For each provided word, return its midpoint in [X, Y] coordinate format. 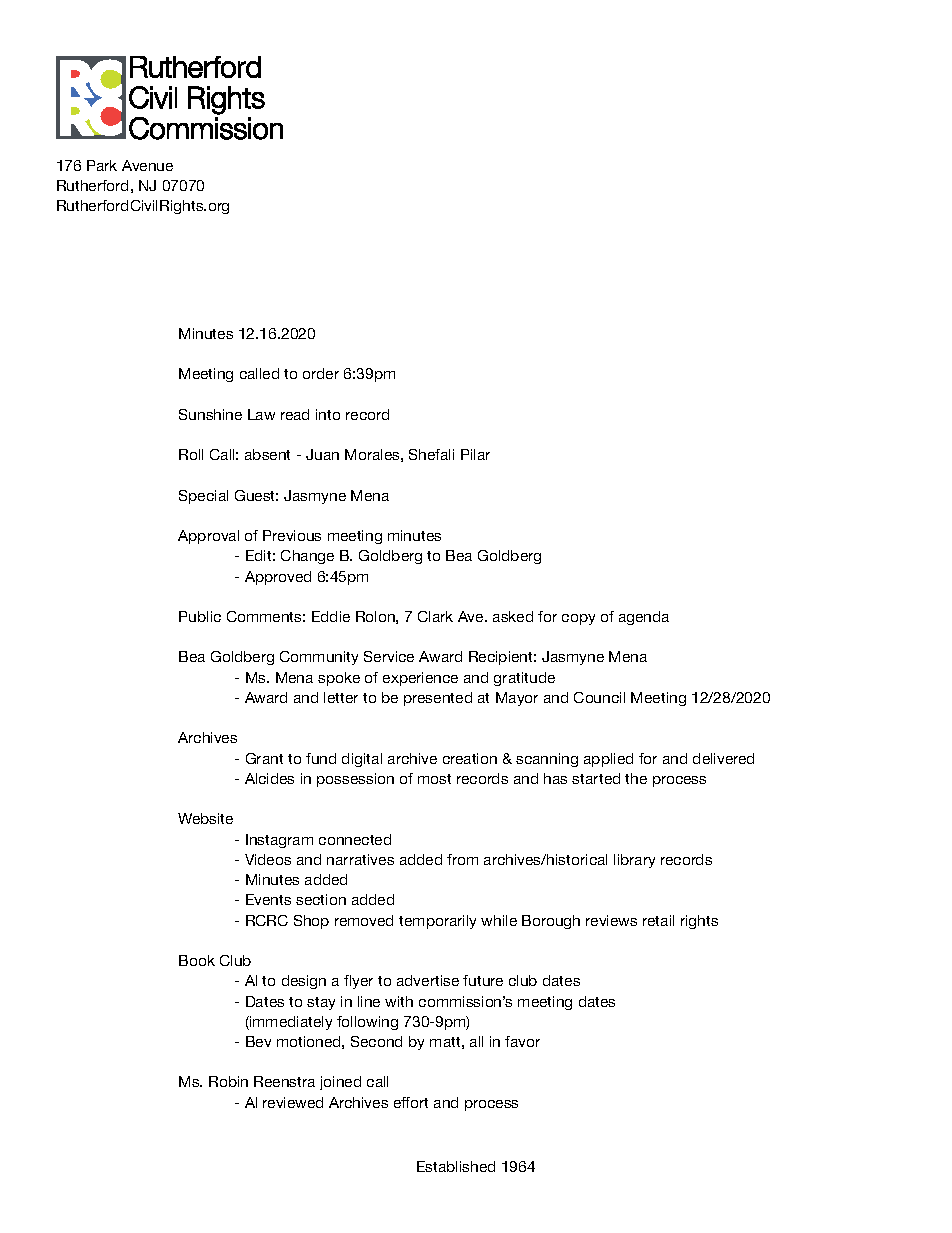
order [321, 373]
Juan [322, 454]
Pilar [475, 454]
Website [205, 818]
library [634, 861]
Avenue [147, 165]
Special [203, 497]
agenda [644, 618]
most [434, 779]
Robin [228, 1081]
